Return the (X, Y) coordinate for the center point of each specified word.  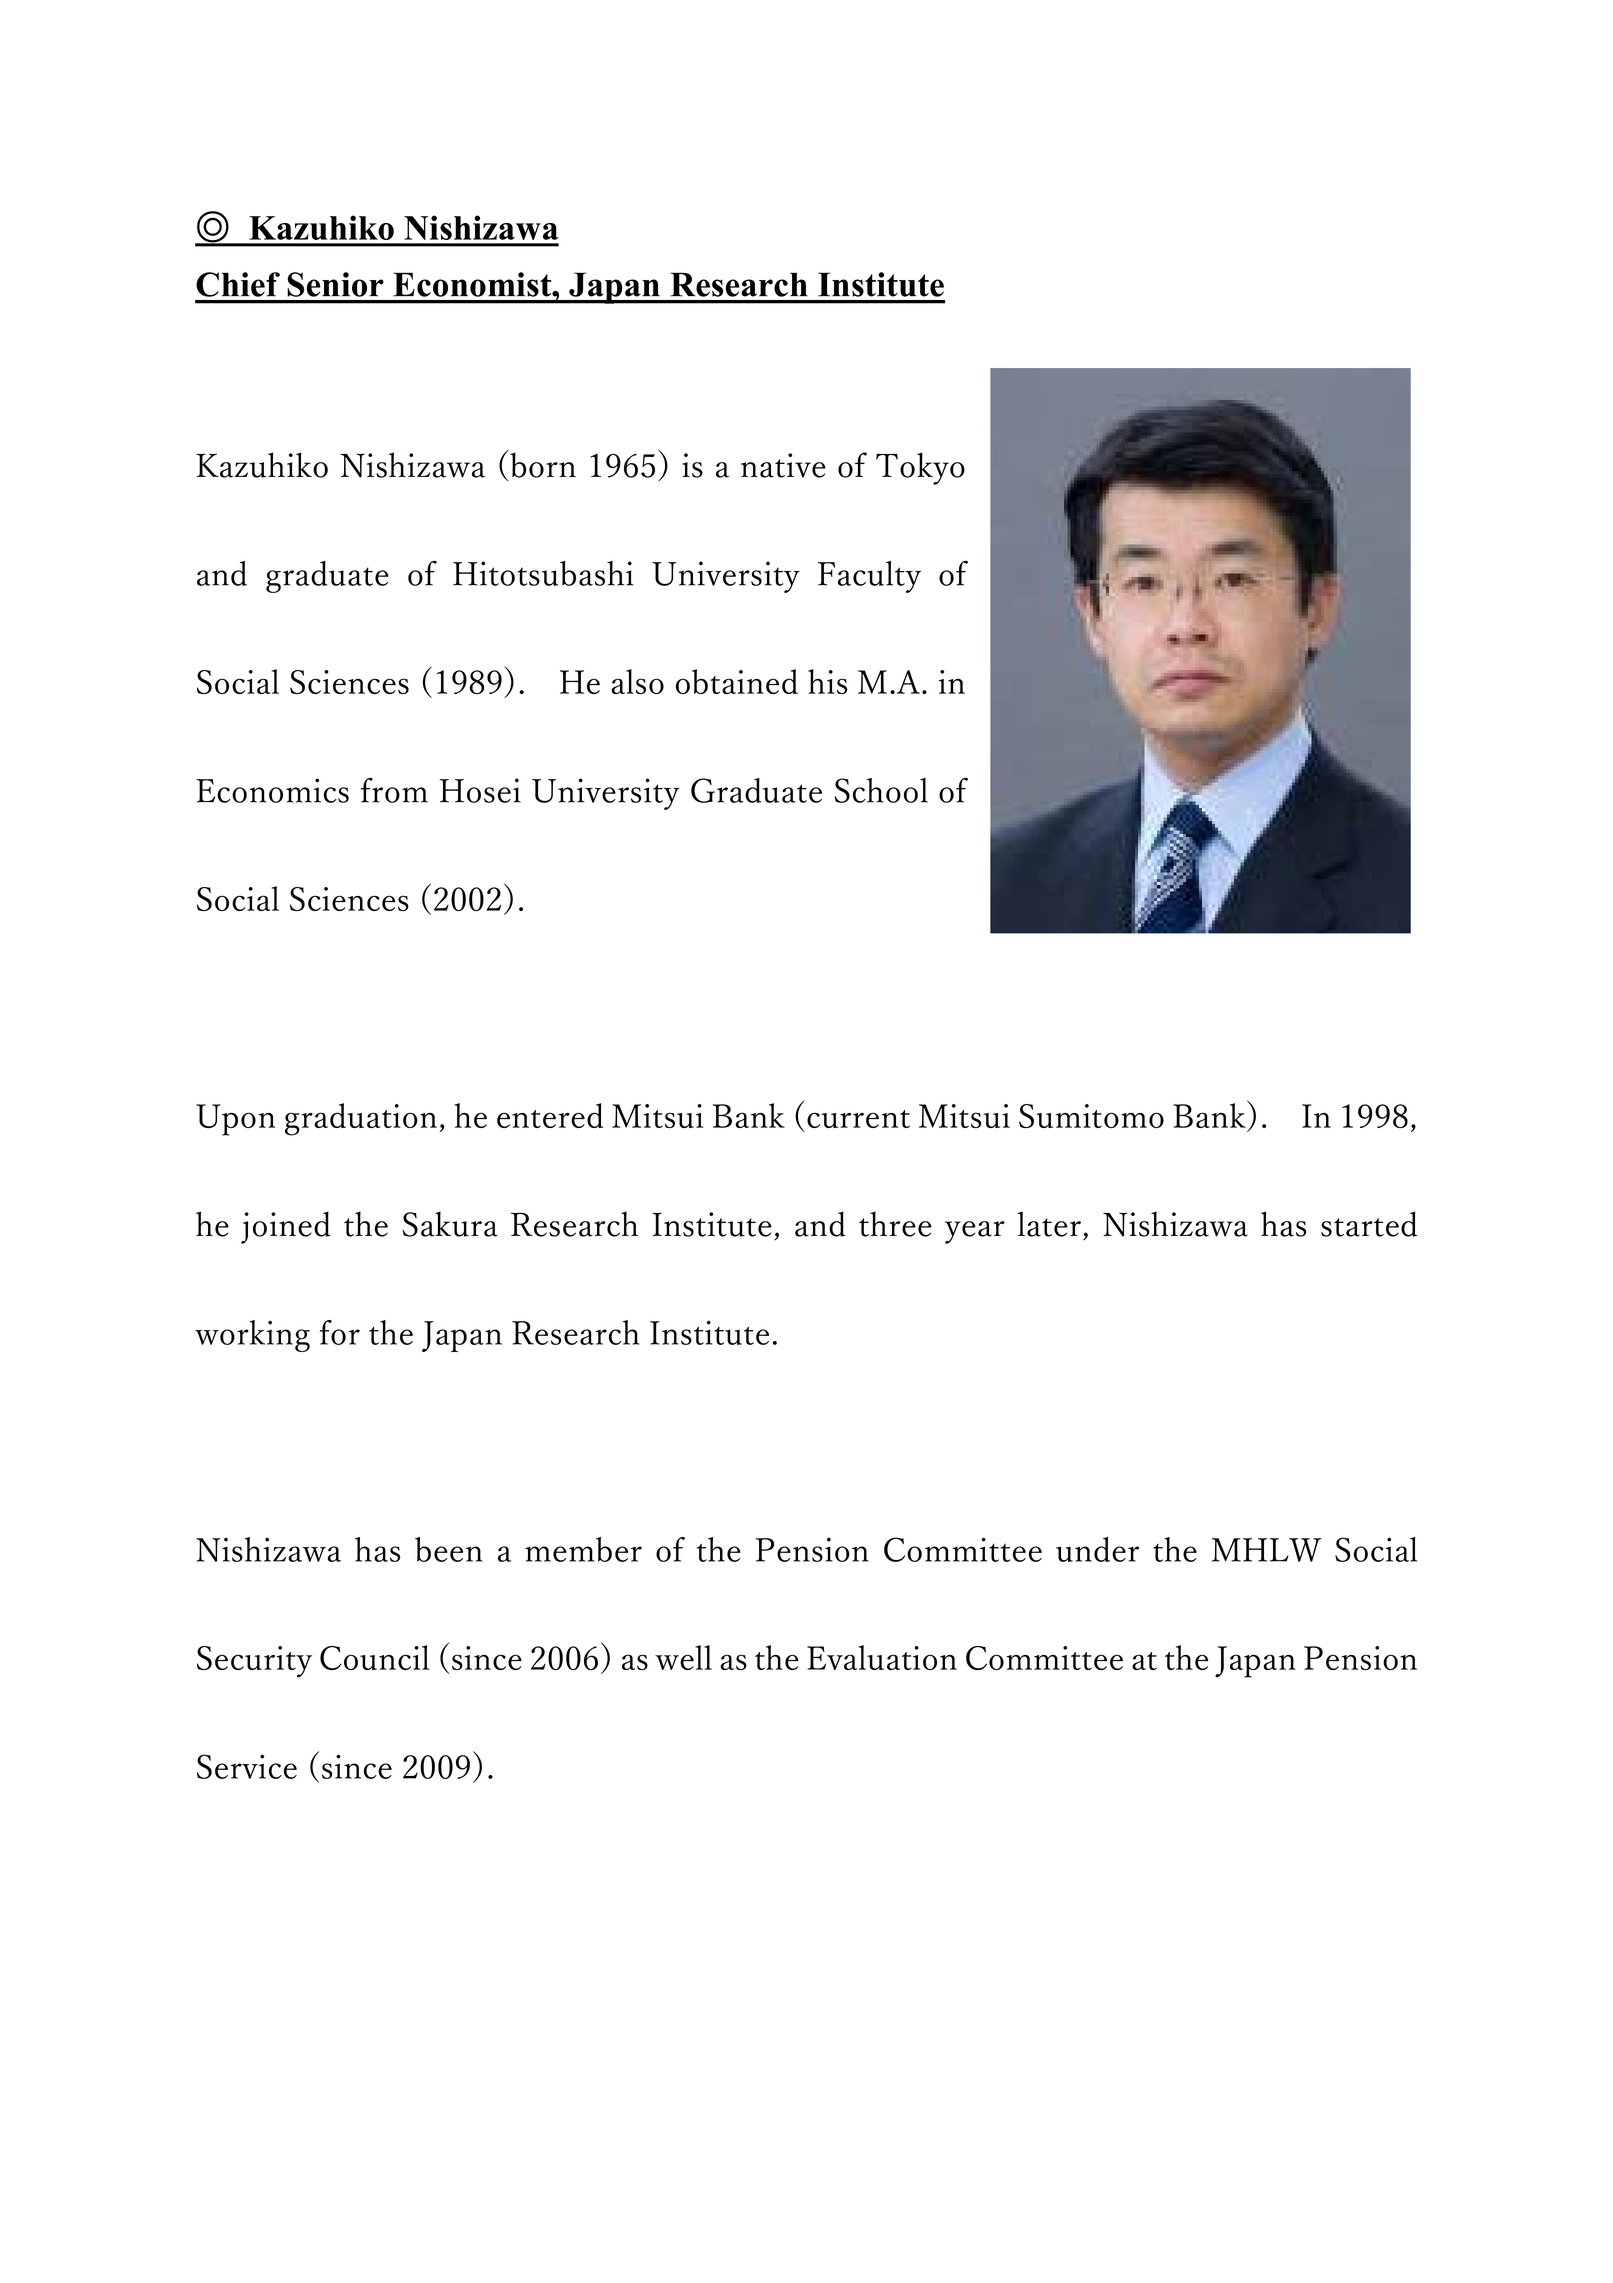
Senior (335, 284)
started (1369, 1224)
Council (374, 1657)
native (783, 465)
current (858, 1119)
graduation (361, 1119)
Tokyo (920, 468)
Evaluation (882, 1657)
